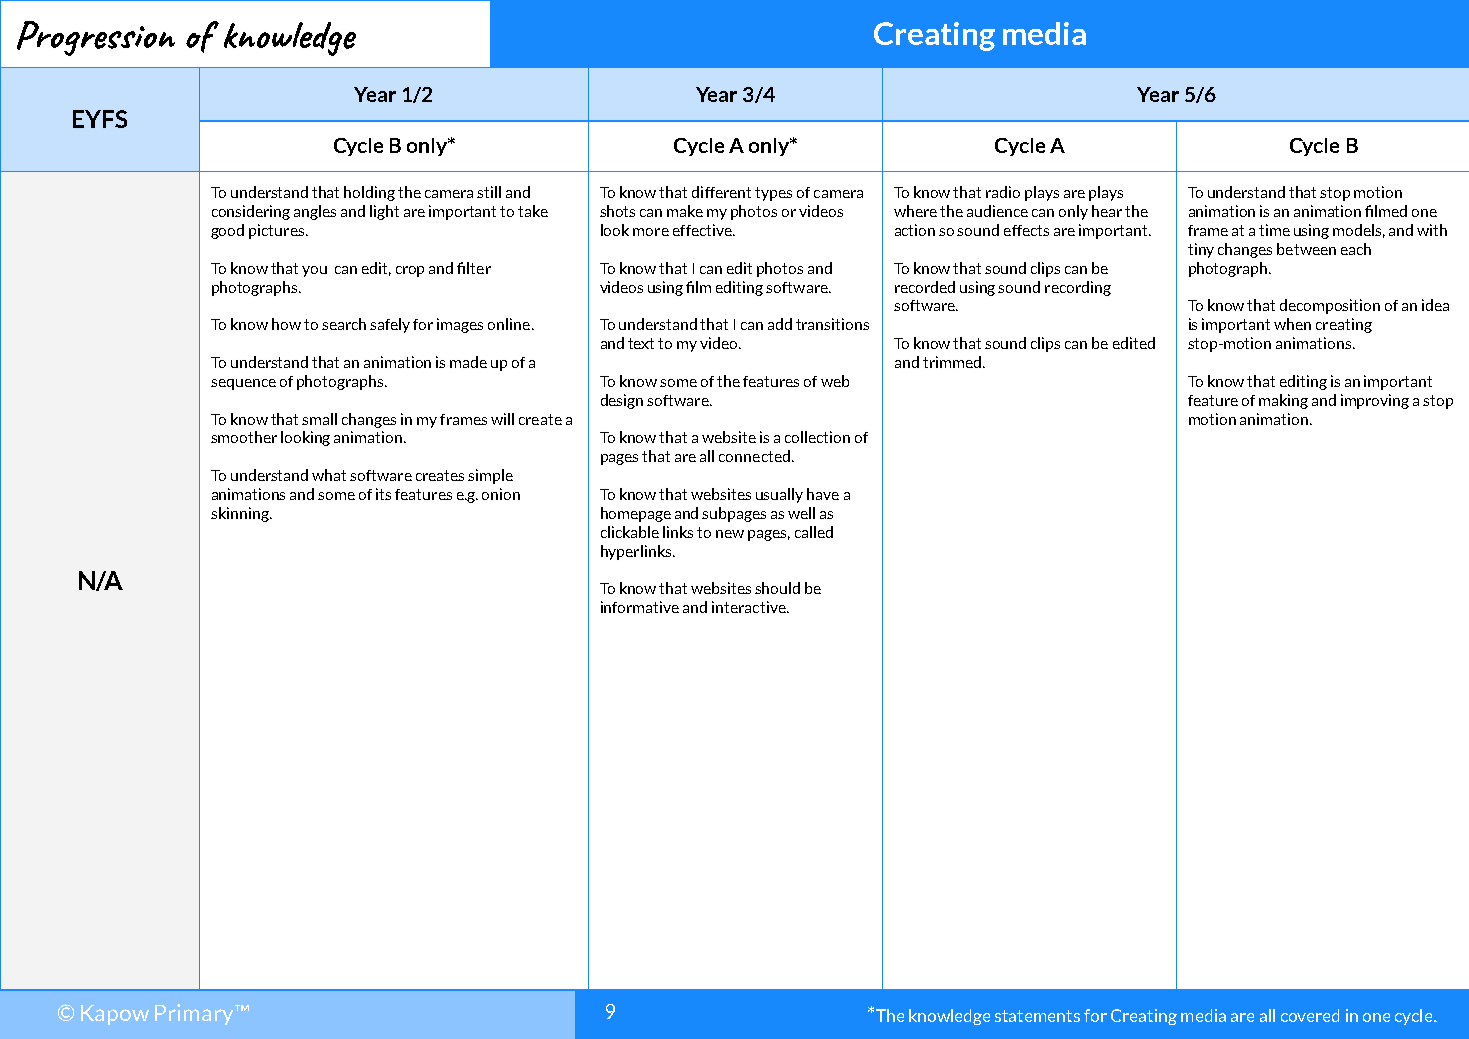 The image size is (1469, 1039). What do you see at coordinates (241, 514) in the screenshot?
I see `skinning` at bounding box center [241, 514].
